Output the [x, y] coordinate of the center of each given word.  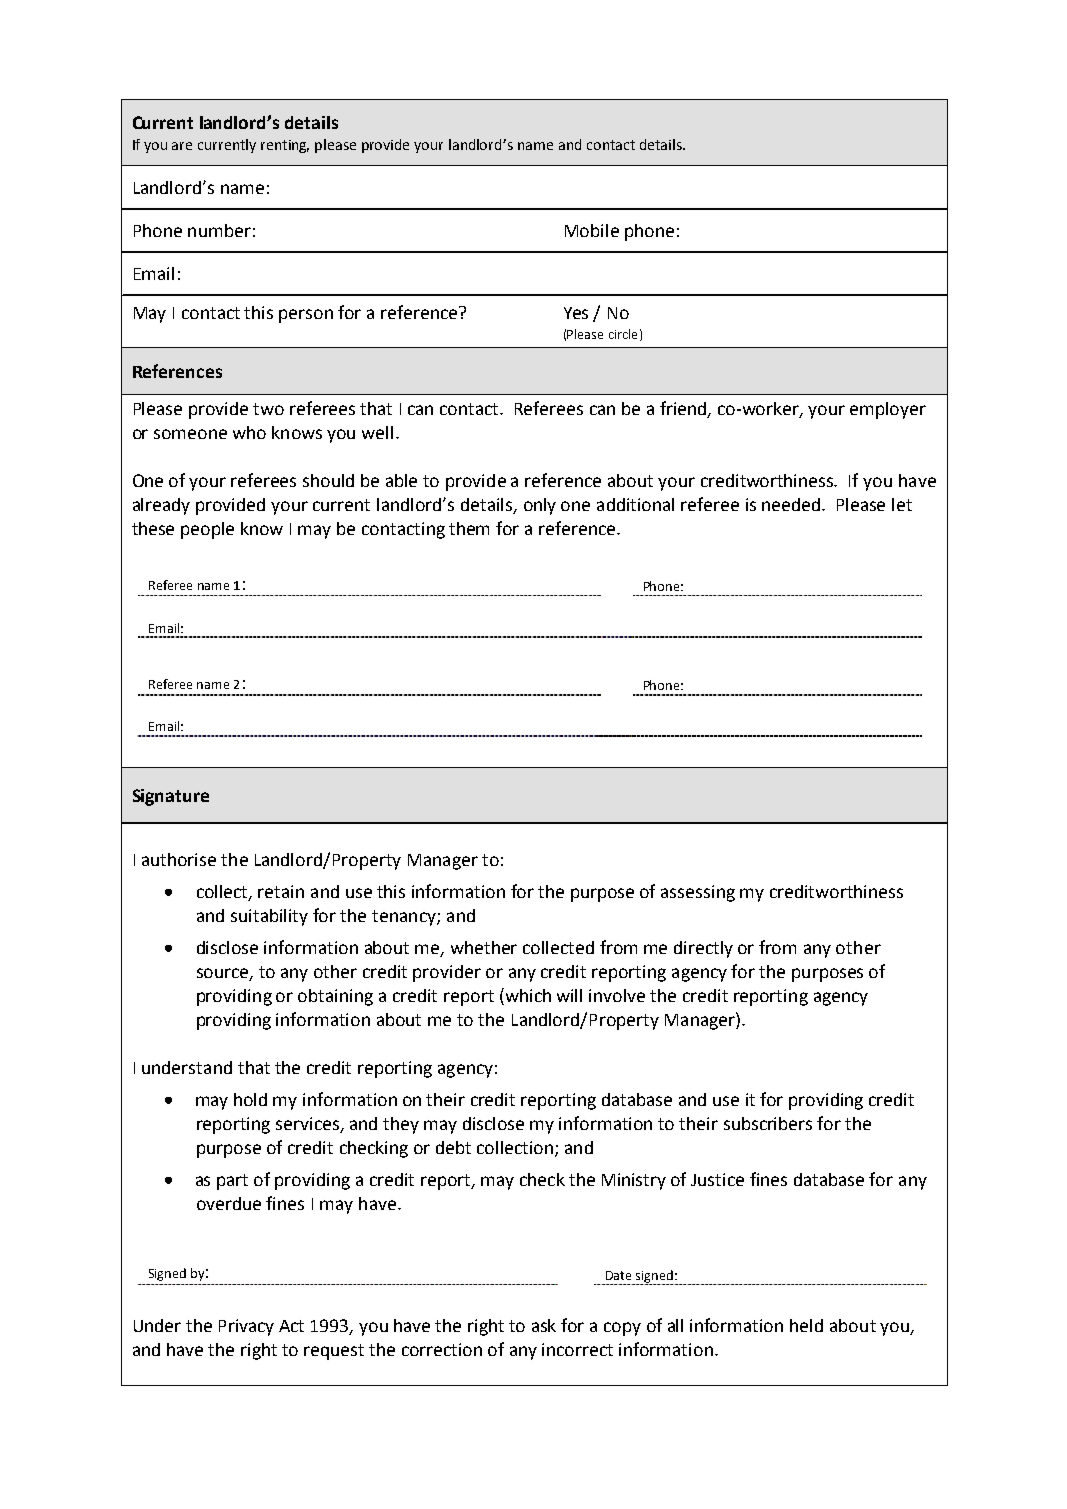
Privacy [246, 1327]
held [806, 1325]
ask [544, 1325]
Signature [171, 797]
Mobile [592, 230]
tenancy [405, 918]
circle [623, 334]
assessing [698, 893]
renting [285, 146]
